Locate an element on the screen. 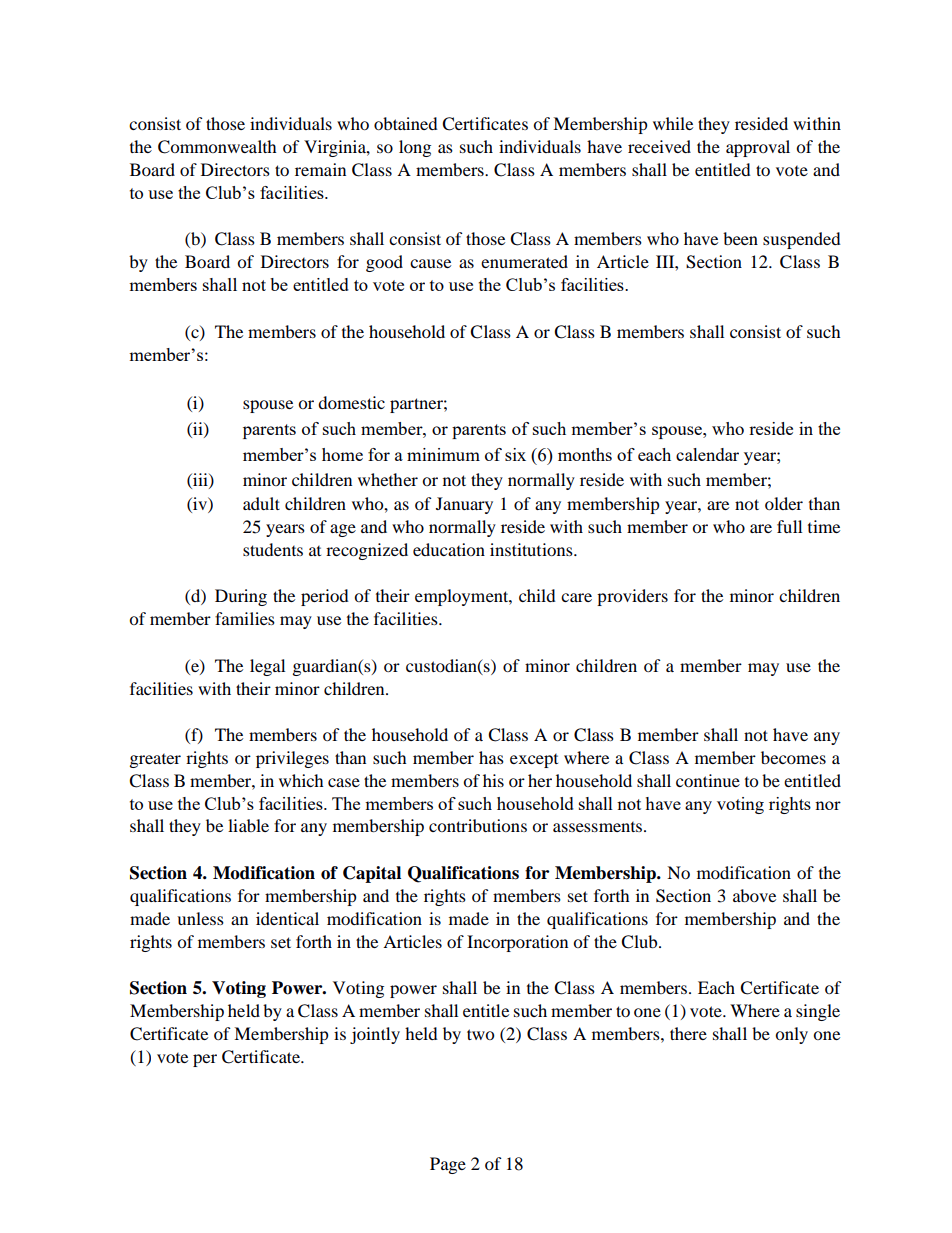 This screenshot has width=952, height=1233. jointly is located at coordinates (375, 1035).
